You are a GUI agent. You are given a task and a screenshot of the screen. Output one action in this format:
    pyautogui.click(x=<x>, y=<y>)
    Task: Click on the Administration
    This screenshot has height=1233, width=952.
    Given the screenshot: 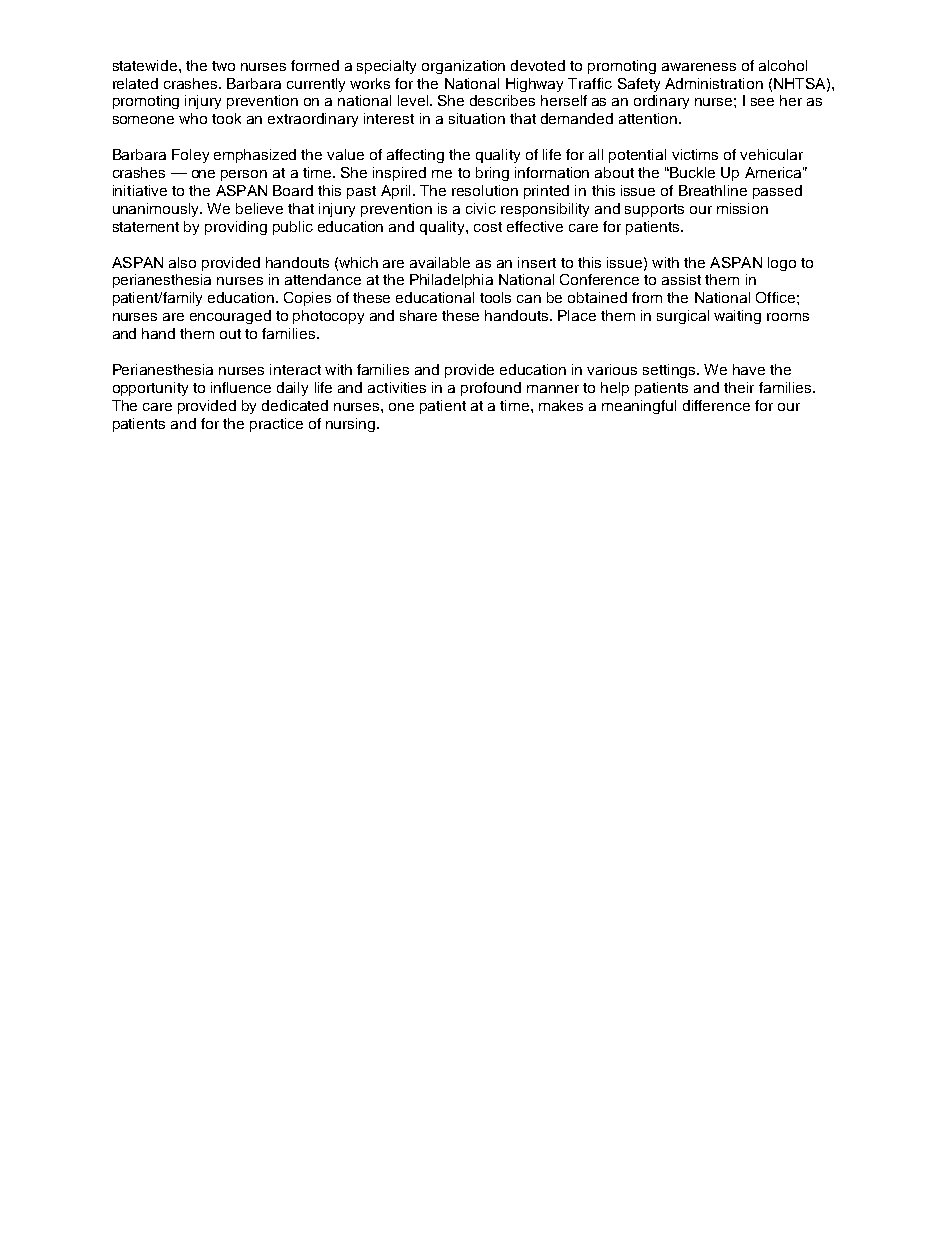 What is the action you would take?
    pyautogui.click(x=714, y=83)
